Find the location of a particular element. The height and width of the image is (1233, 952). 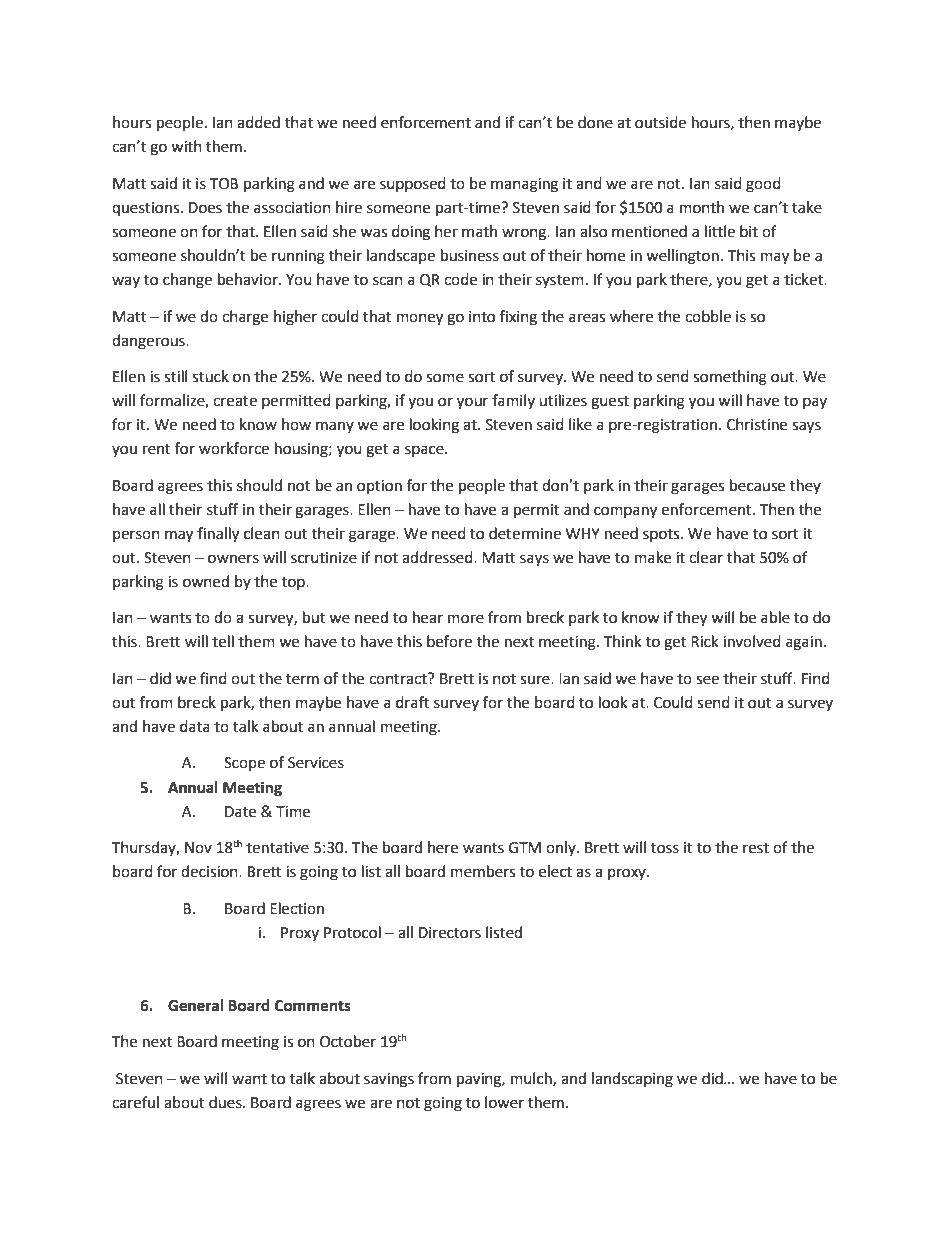

able is located at coordinates (775, 617).
